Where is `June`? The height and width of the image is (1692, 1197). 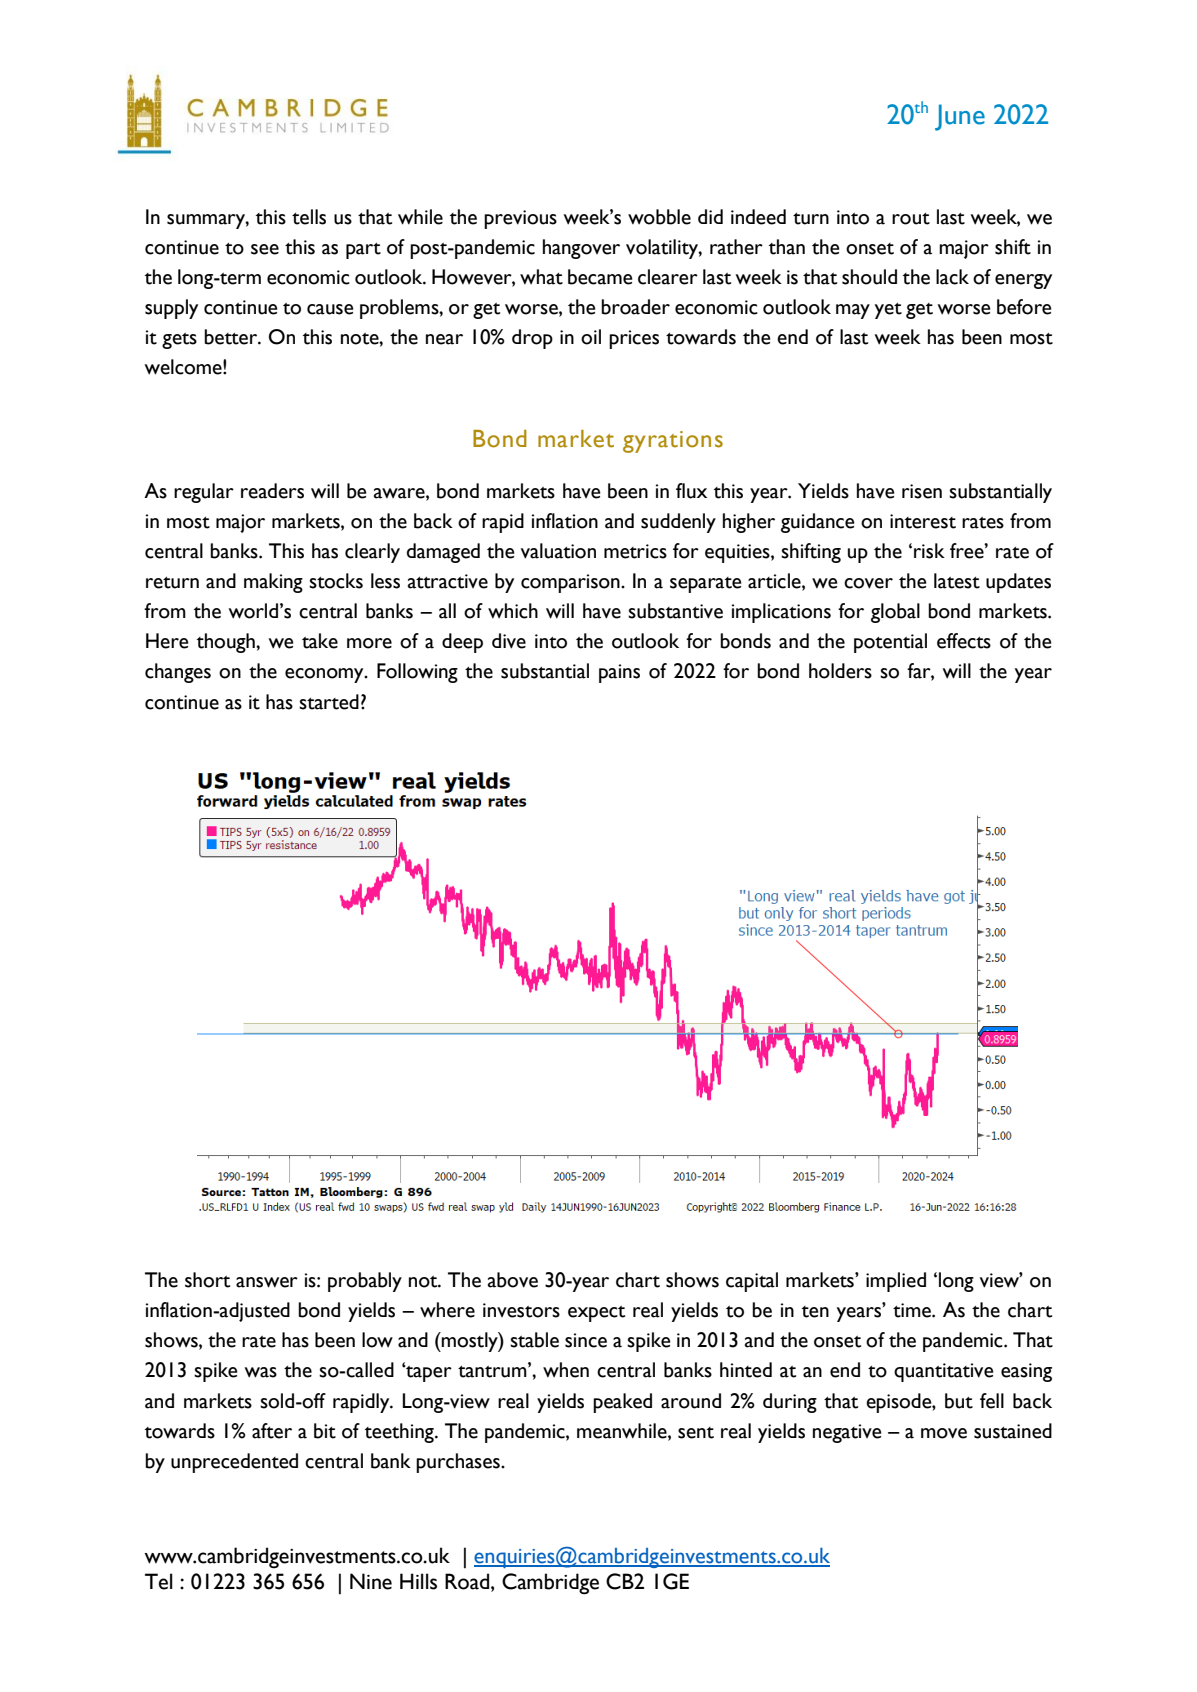 June is located at coordinates (960, 117).
